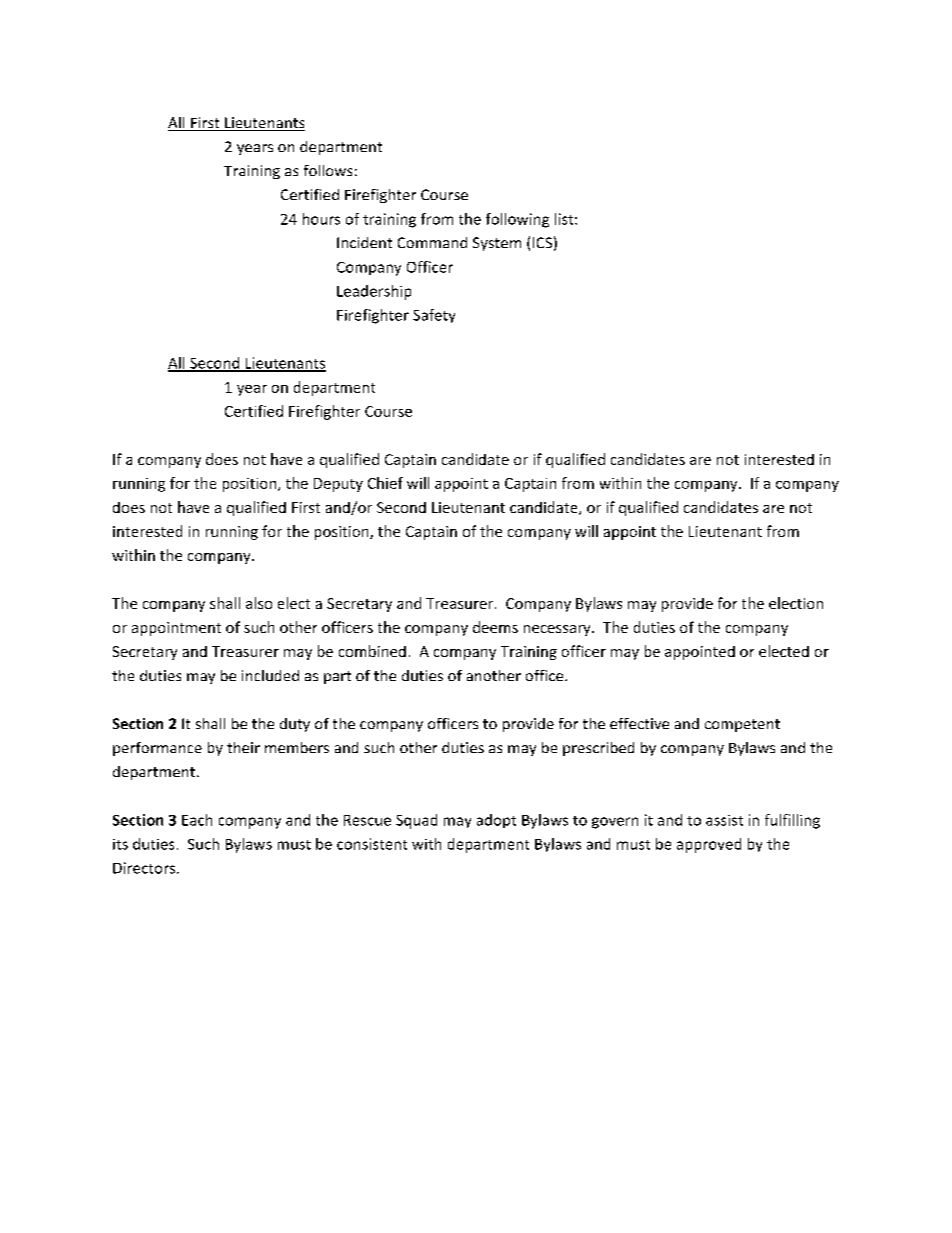 The image size is (952, 1233). I want to click on Squad, so click(416, 821).
